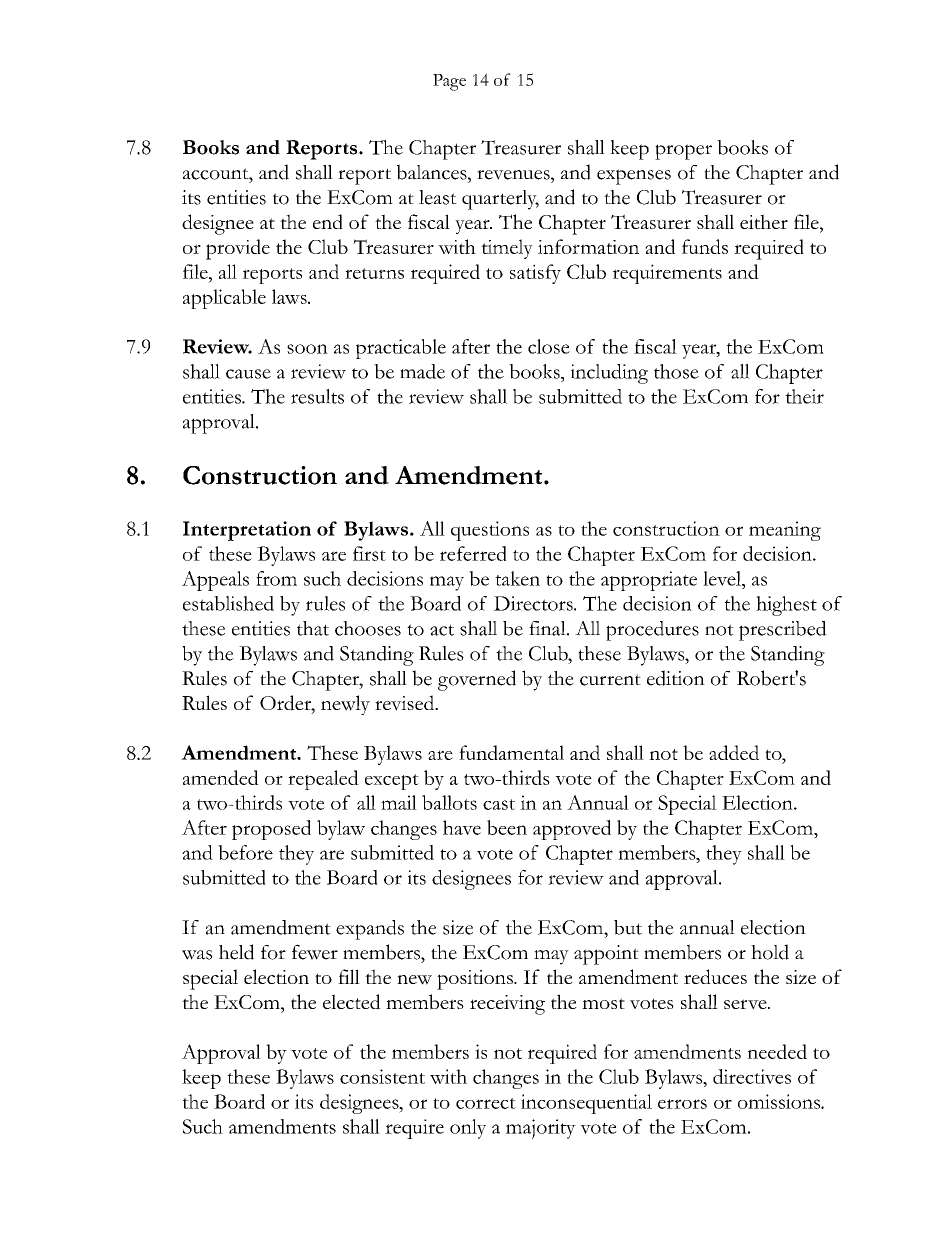 The image size is (952, 1233). Describe the element at coordinates (238, 249) in the page. I see `provide` at that location.
